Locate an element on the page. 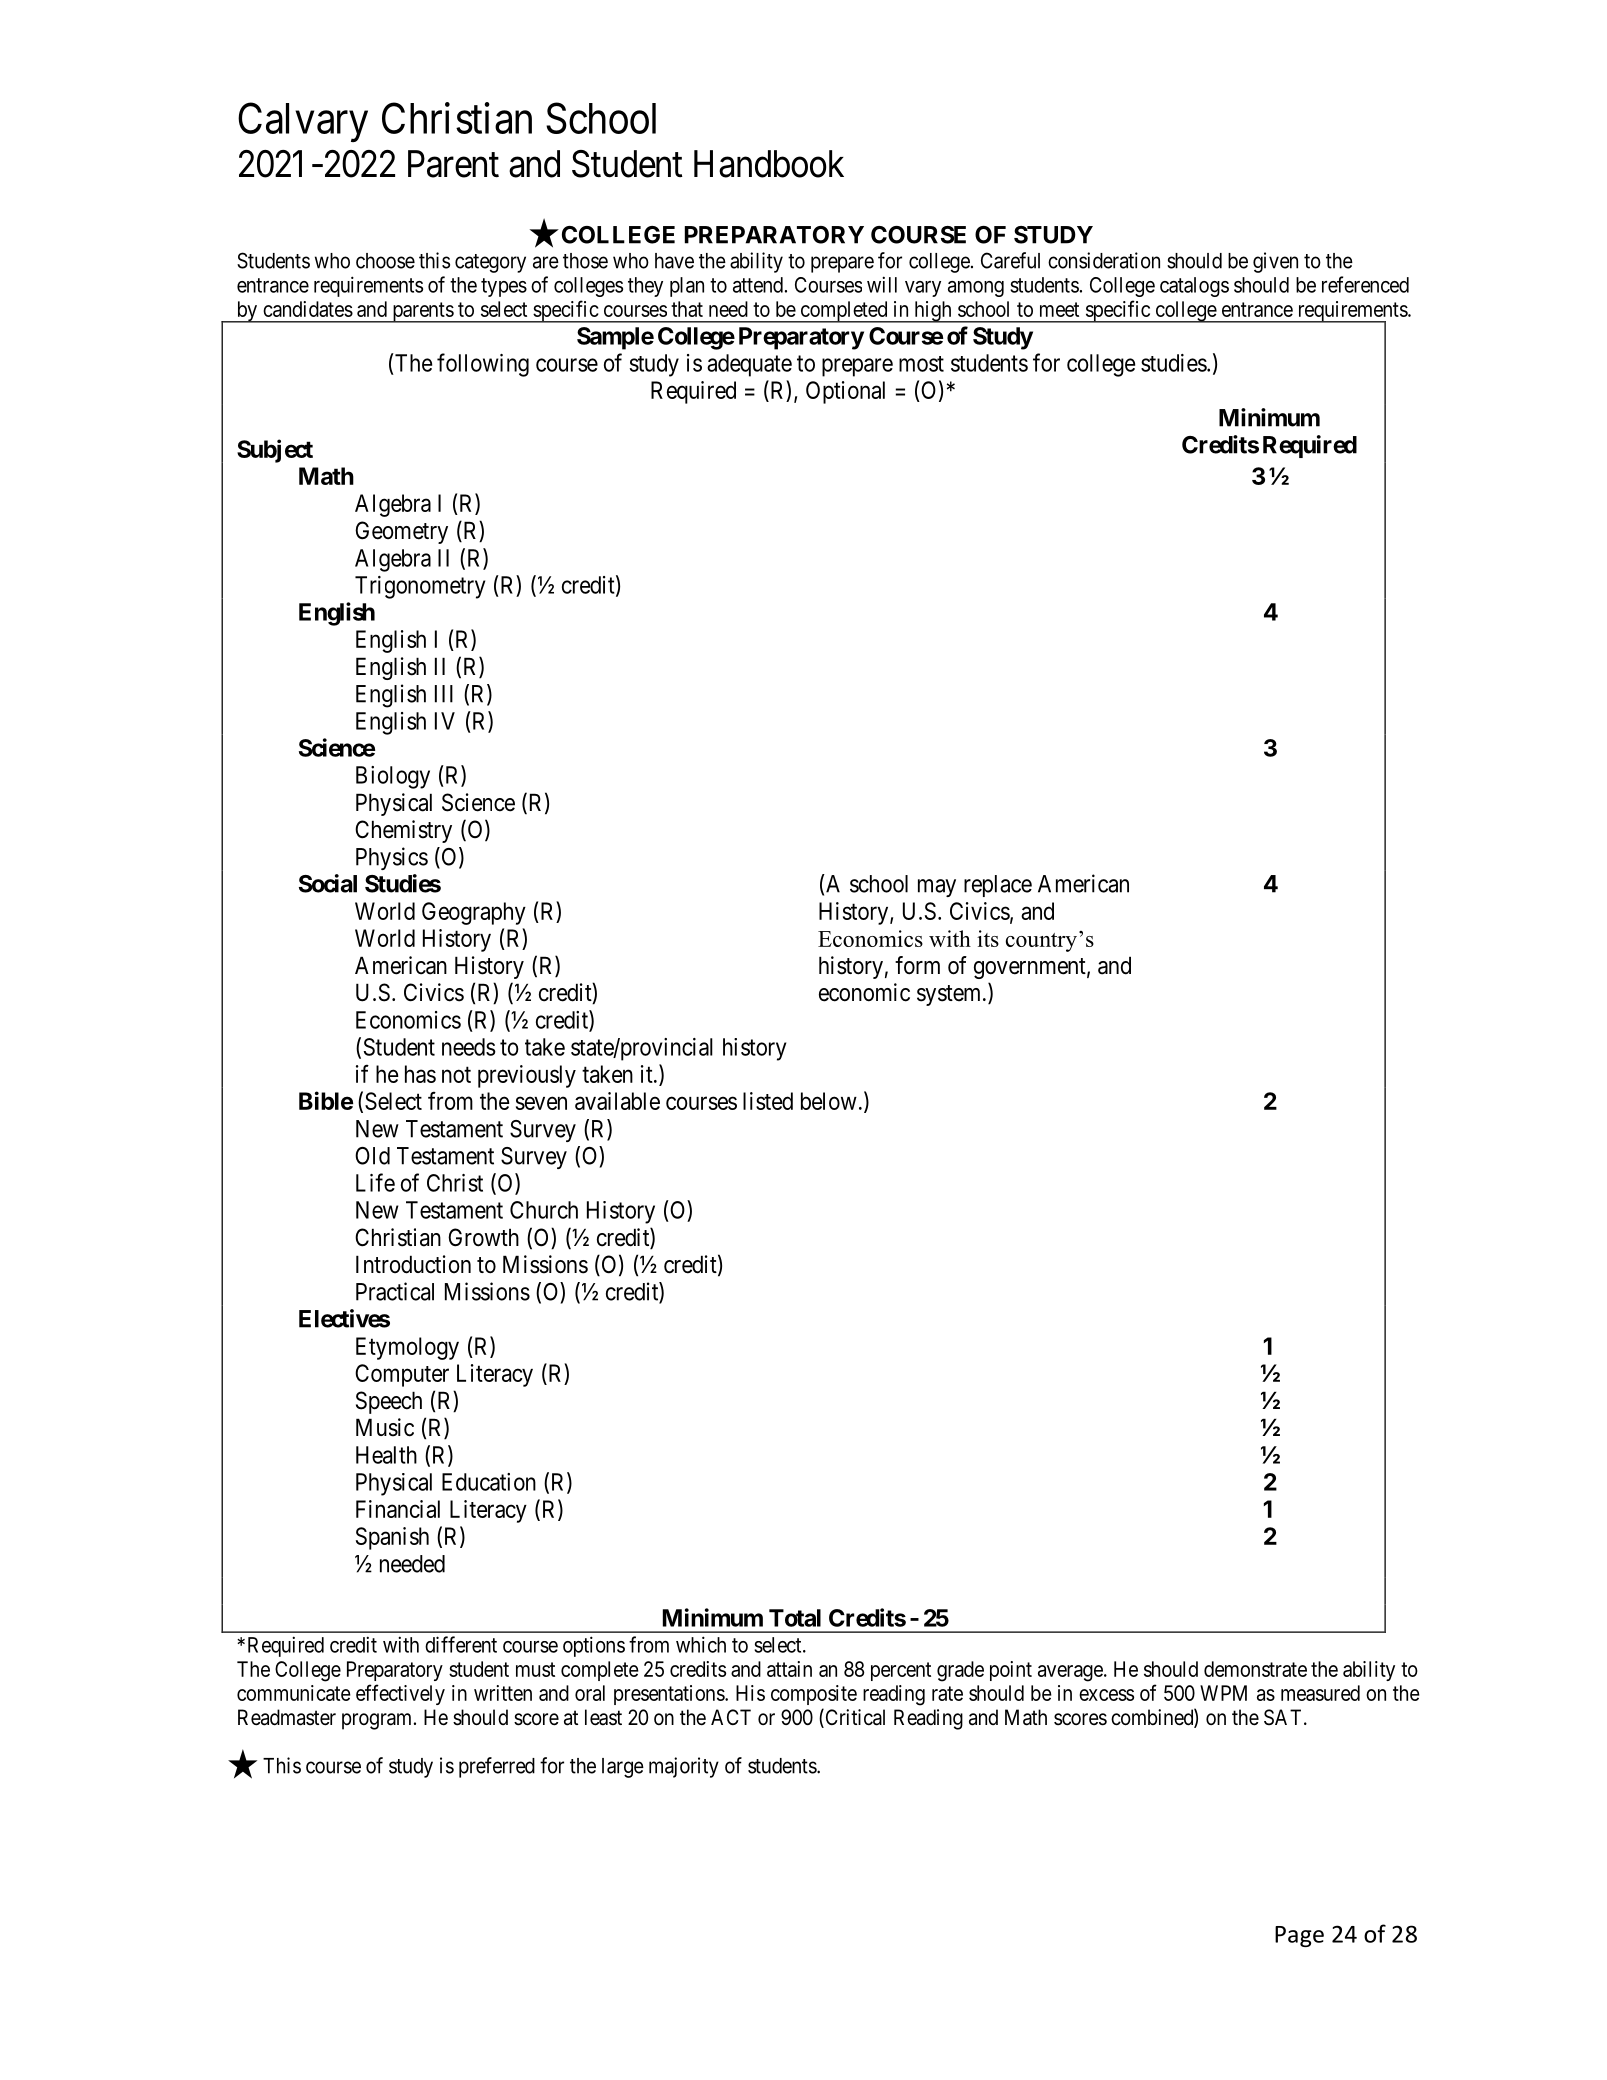  Life is located at coordinates (375, 1182).
